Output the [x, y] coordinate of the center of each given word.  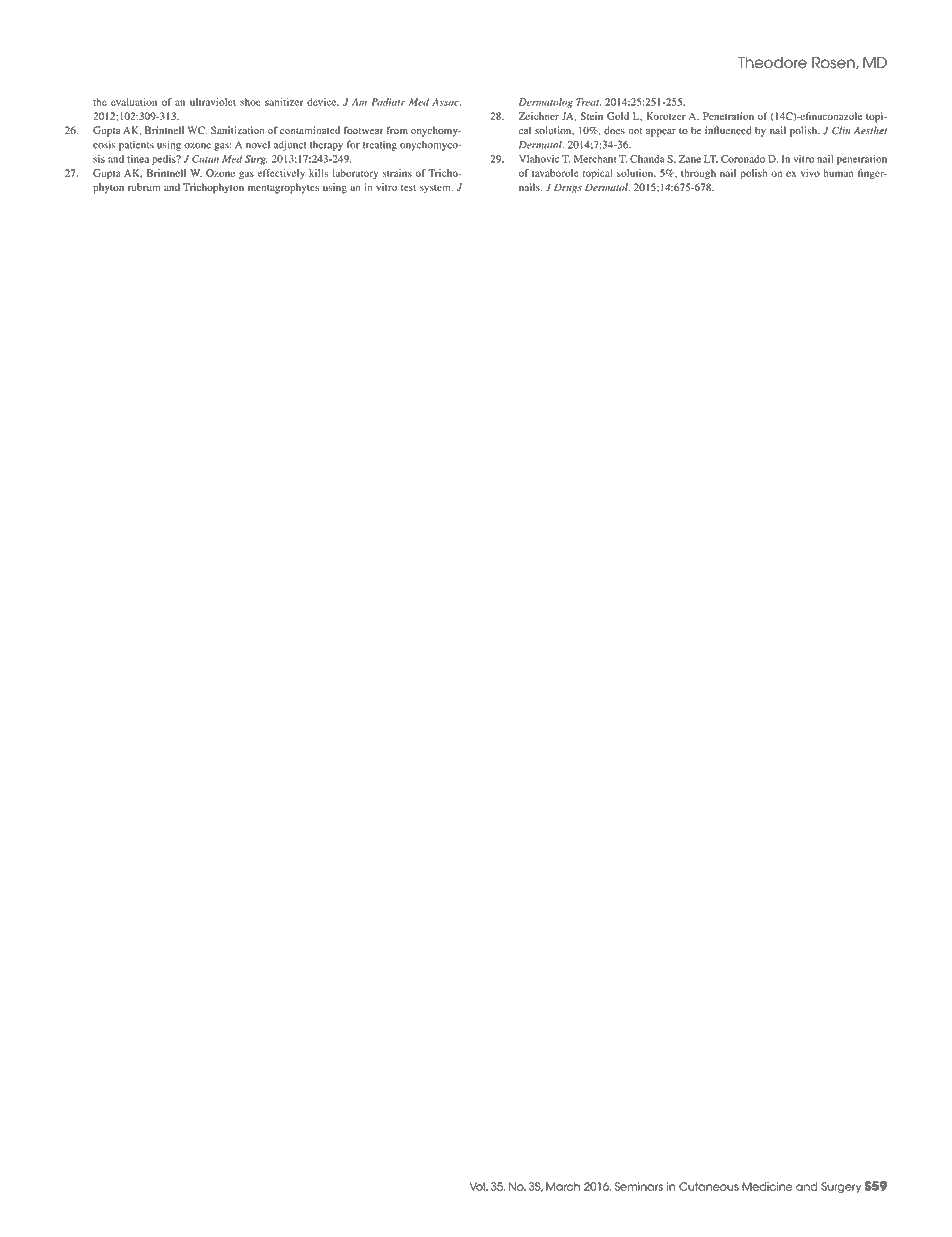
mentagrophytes [283, 188]
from [397, 130]
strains [397, 173]
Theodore [772, 63]
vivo [810, 173]
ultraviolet [213, 102]
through [698, 174]
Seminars [638, 1186]
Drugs [568, 188]
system [436, 189]
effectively [281, 174]
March [563, 1186]
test [408, 188]
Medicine [767, 1186]
